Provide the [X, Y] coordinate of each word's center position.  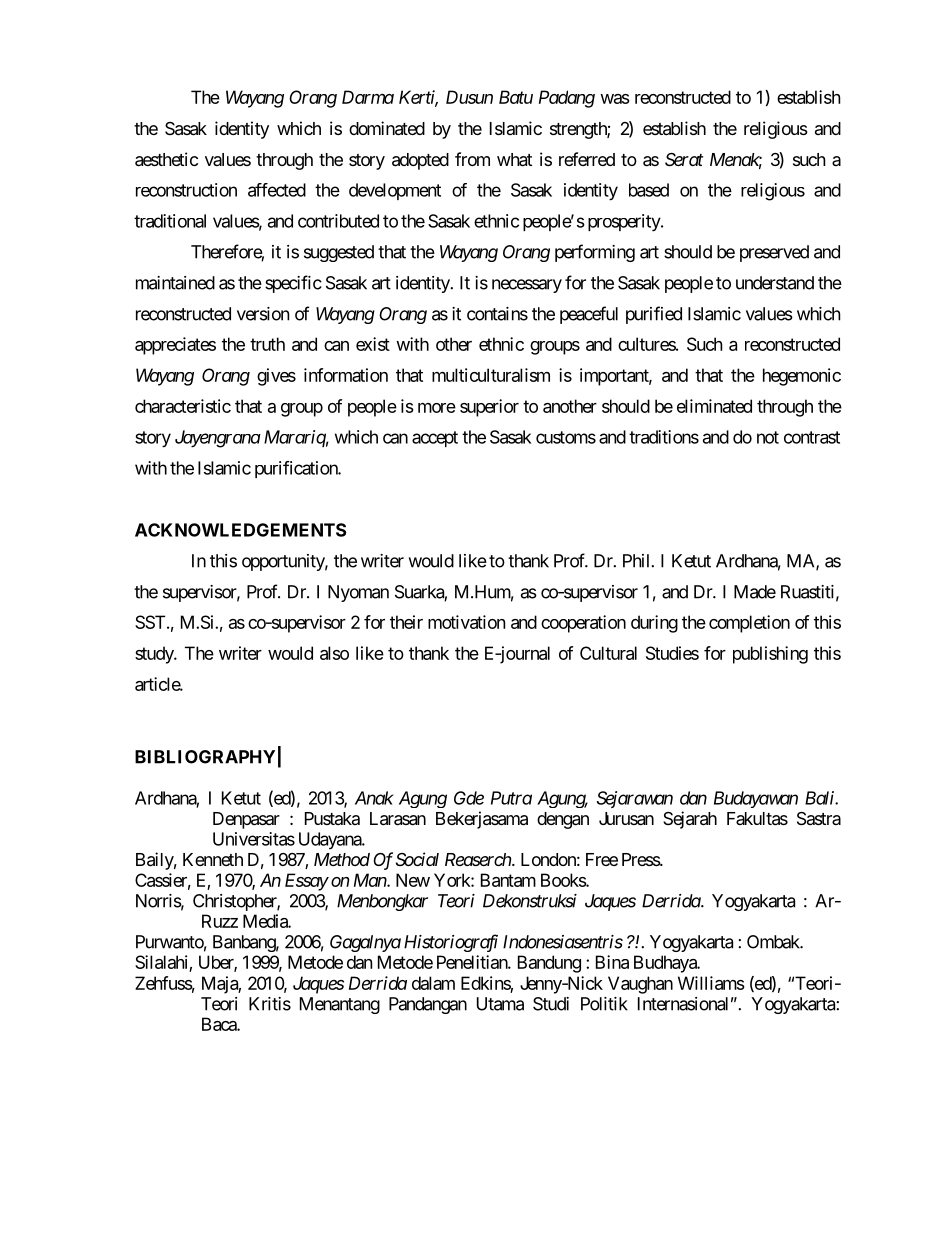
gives [276, 377]
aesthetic [166, 159]
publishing [770, 655]
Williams [711, 983]
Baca [220, 1024]
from [472, 159]
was [615, 99]
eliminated [714, 406]
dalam [433, 983]
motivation [466, 622]
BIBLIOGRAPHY [205, 757]
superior [489, 408]
